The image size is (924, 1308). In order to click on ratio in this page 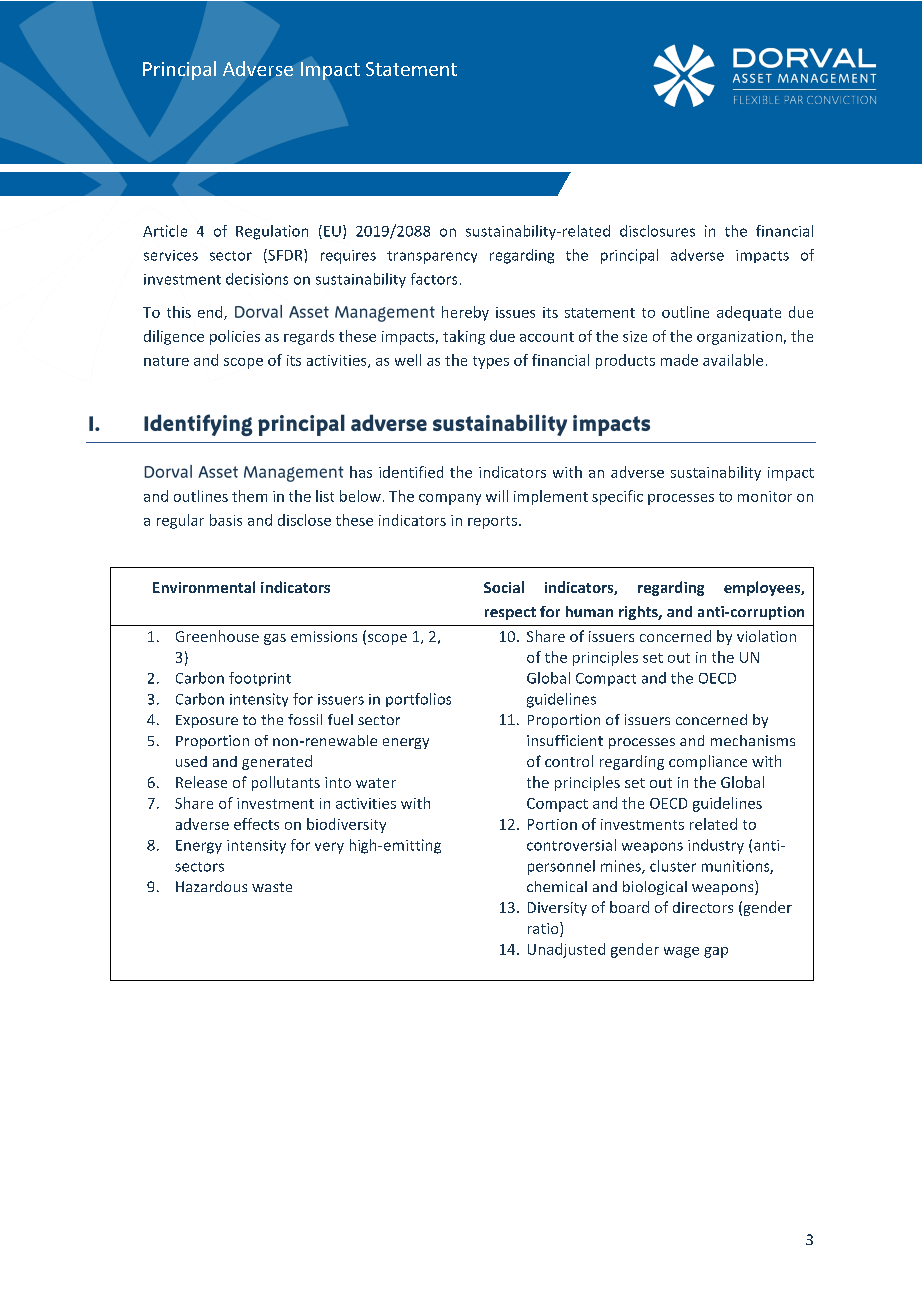, I will do `click(544, 929)`.
